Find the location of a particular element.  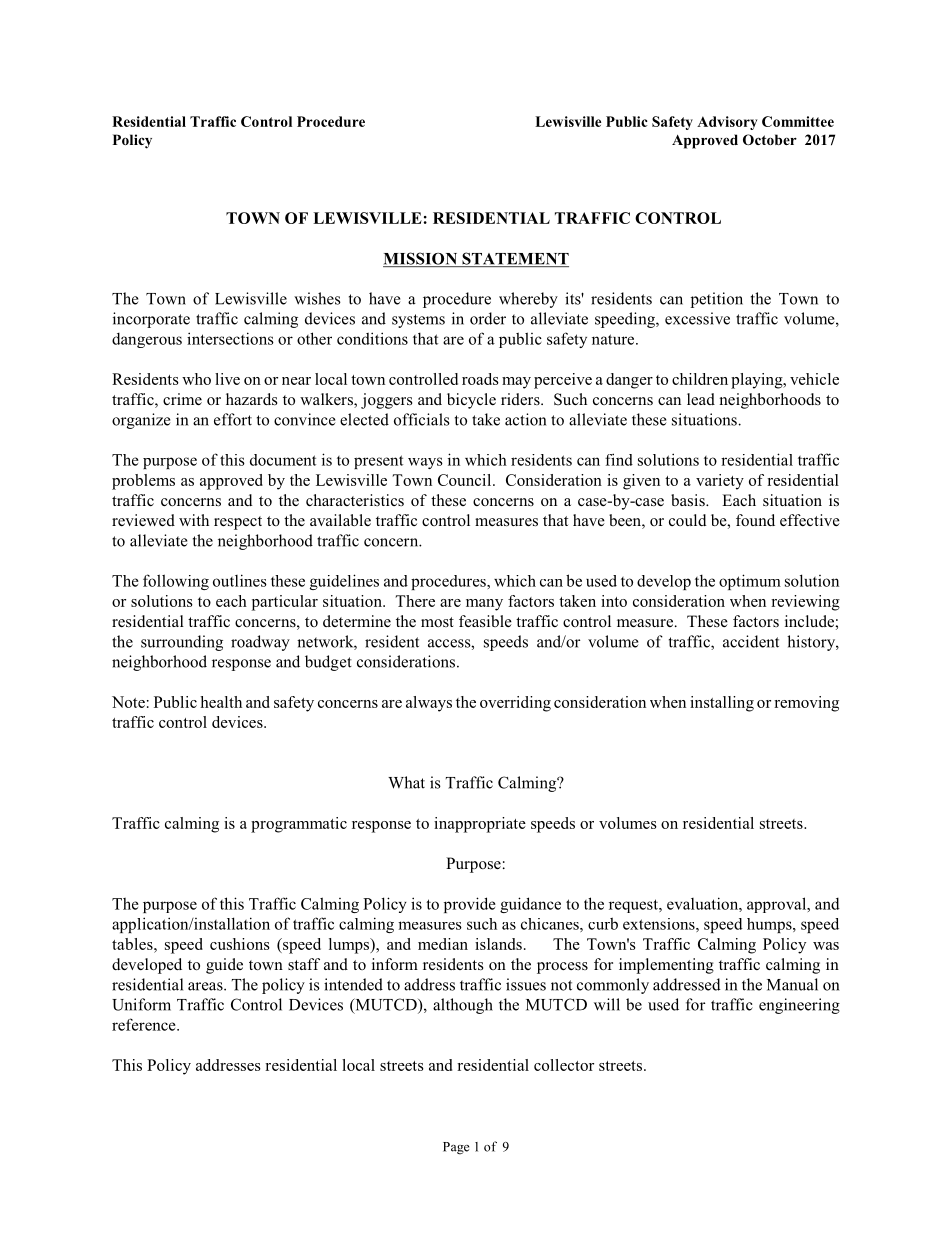

Council is located at coordinates (466, 480).
